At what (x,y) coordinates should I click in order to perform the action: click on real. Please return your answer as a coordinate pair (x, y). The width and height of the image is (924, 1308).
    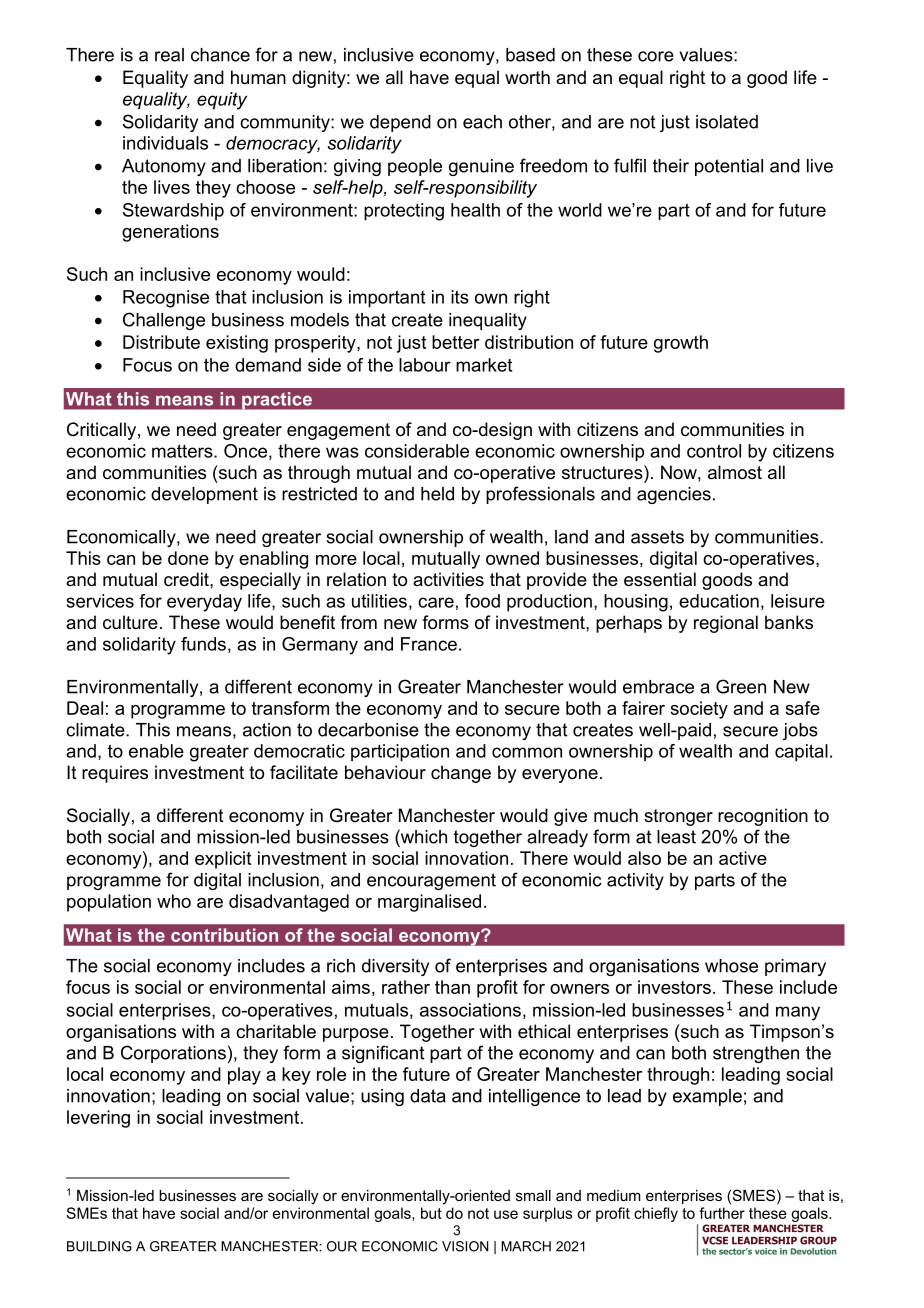
    Looking at the image, I should click on (169, 55).
